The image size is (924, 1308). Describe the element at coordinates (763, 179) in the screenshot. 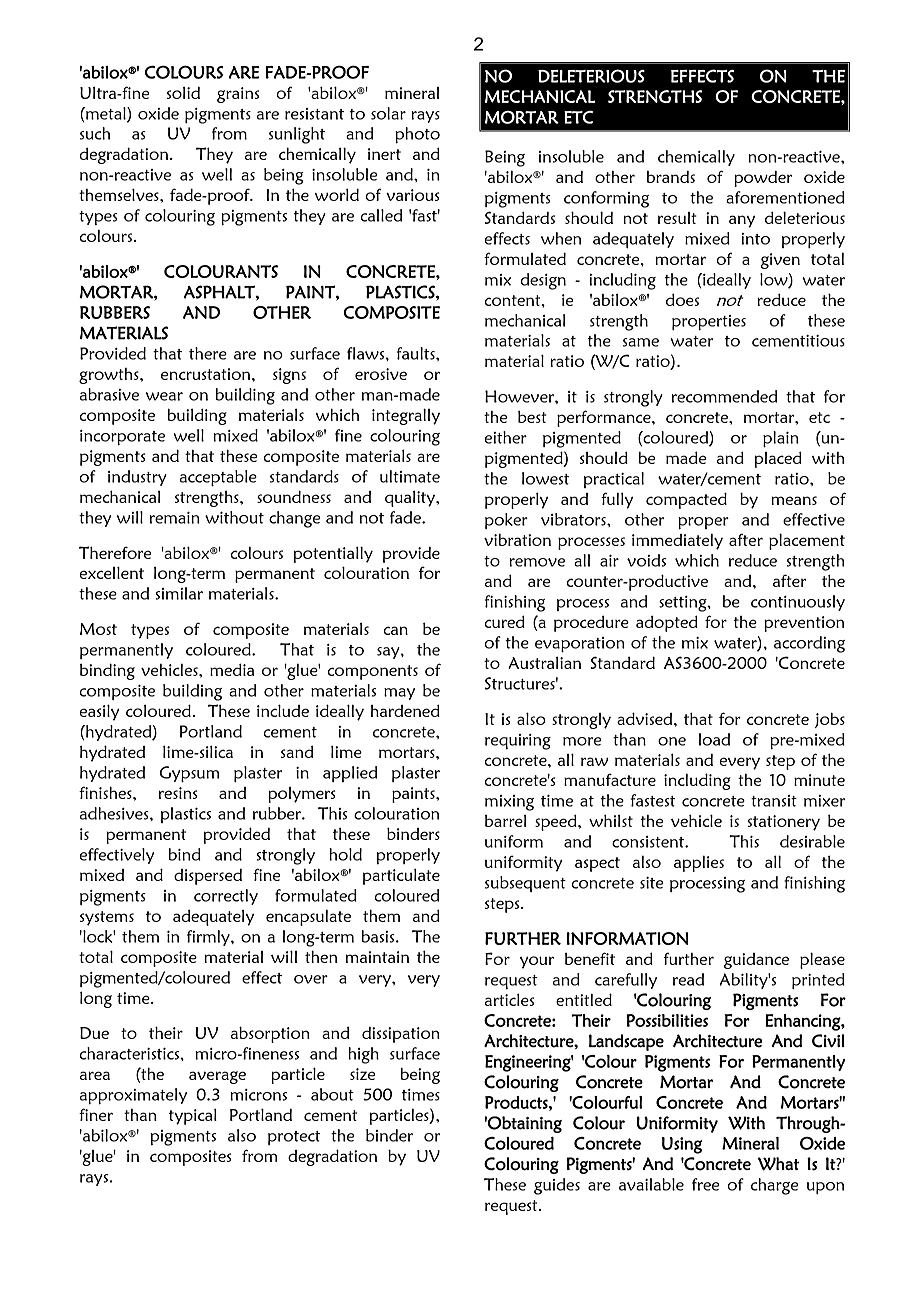

I see `powder` at that location.
